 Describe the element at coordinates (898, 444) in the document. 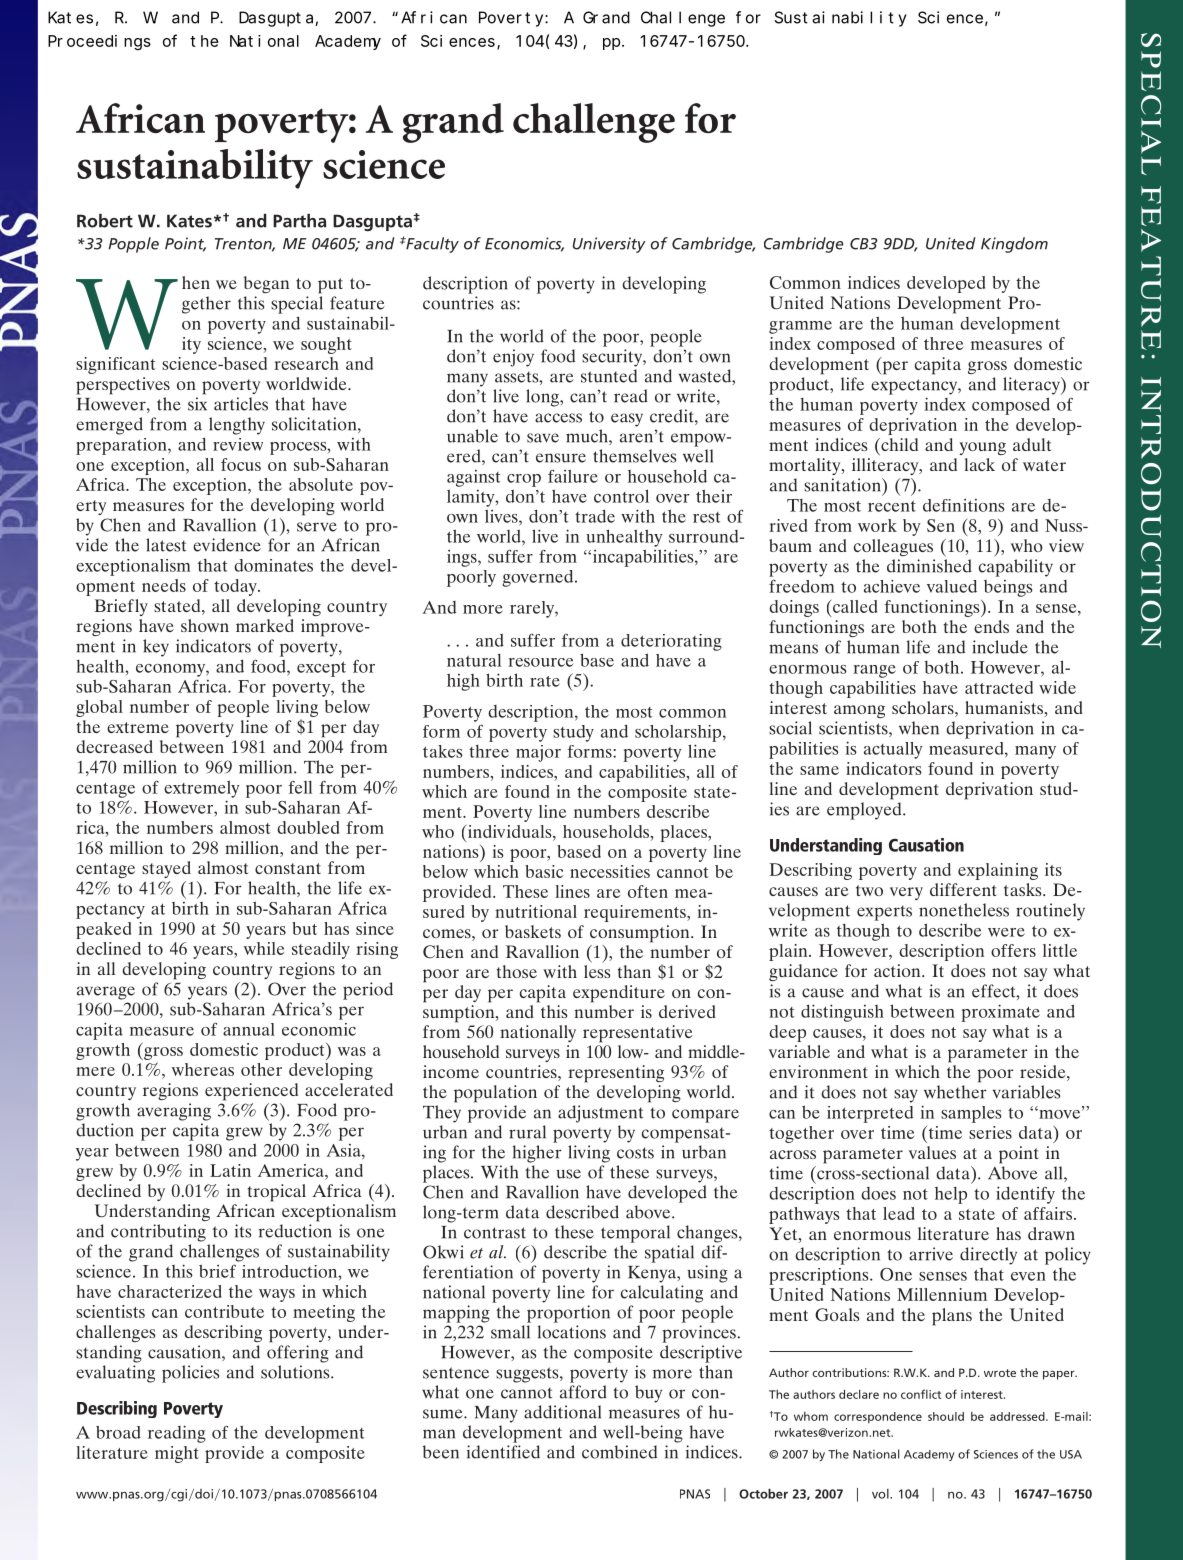

I see `child` at that location.
